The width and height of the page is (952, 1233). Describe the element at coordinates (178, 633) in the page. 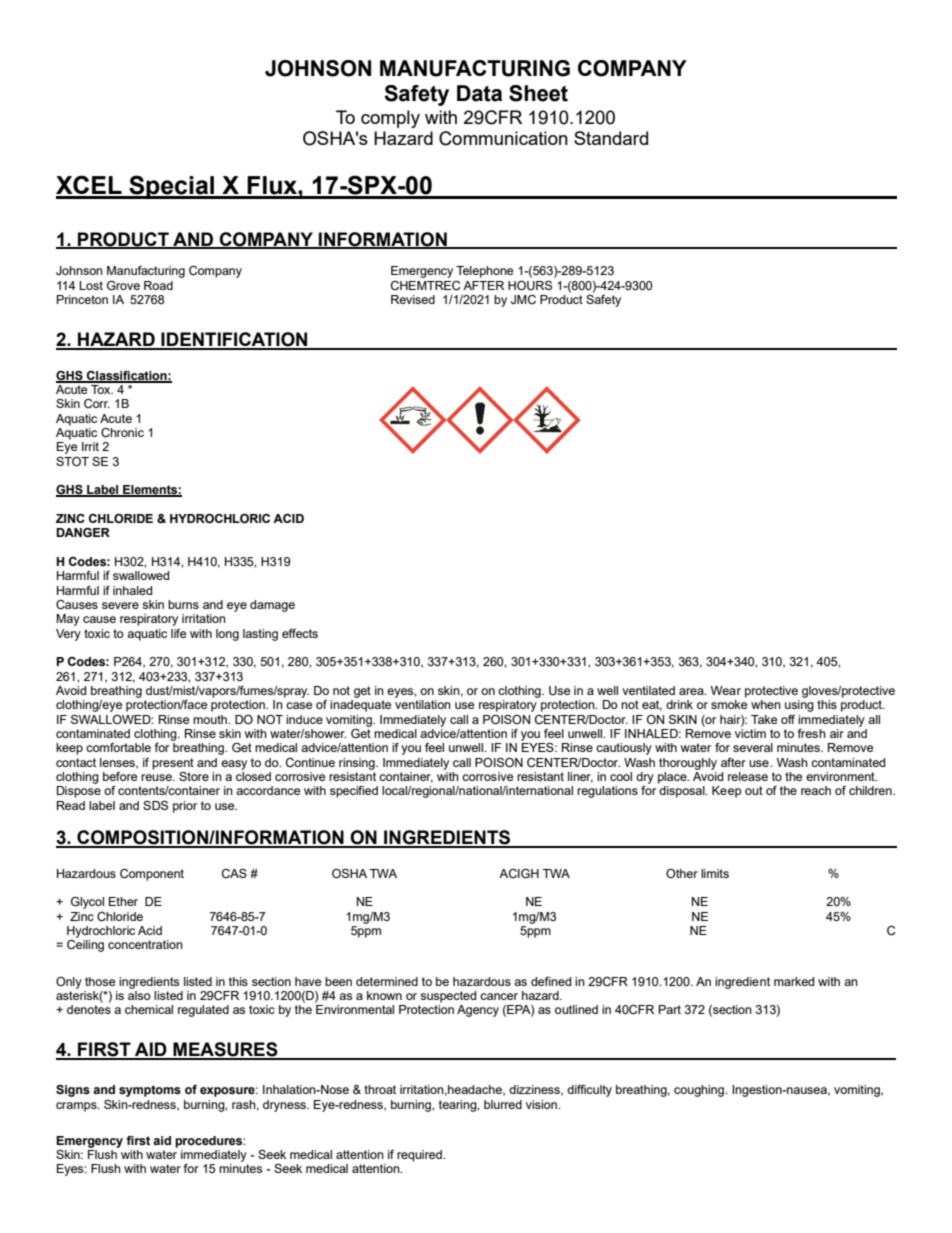

I see `life` at that location.
